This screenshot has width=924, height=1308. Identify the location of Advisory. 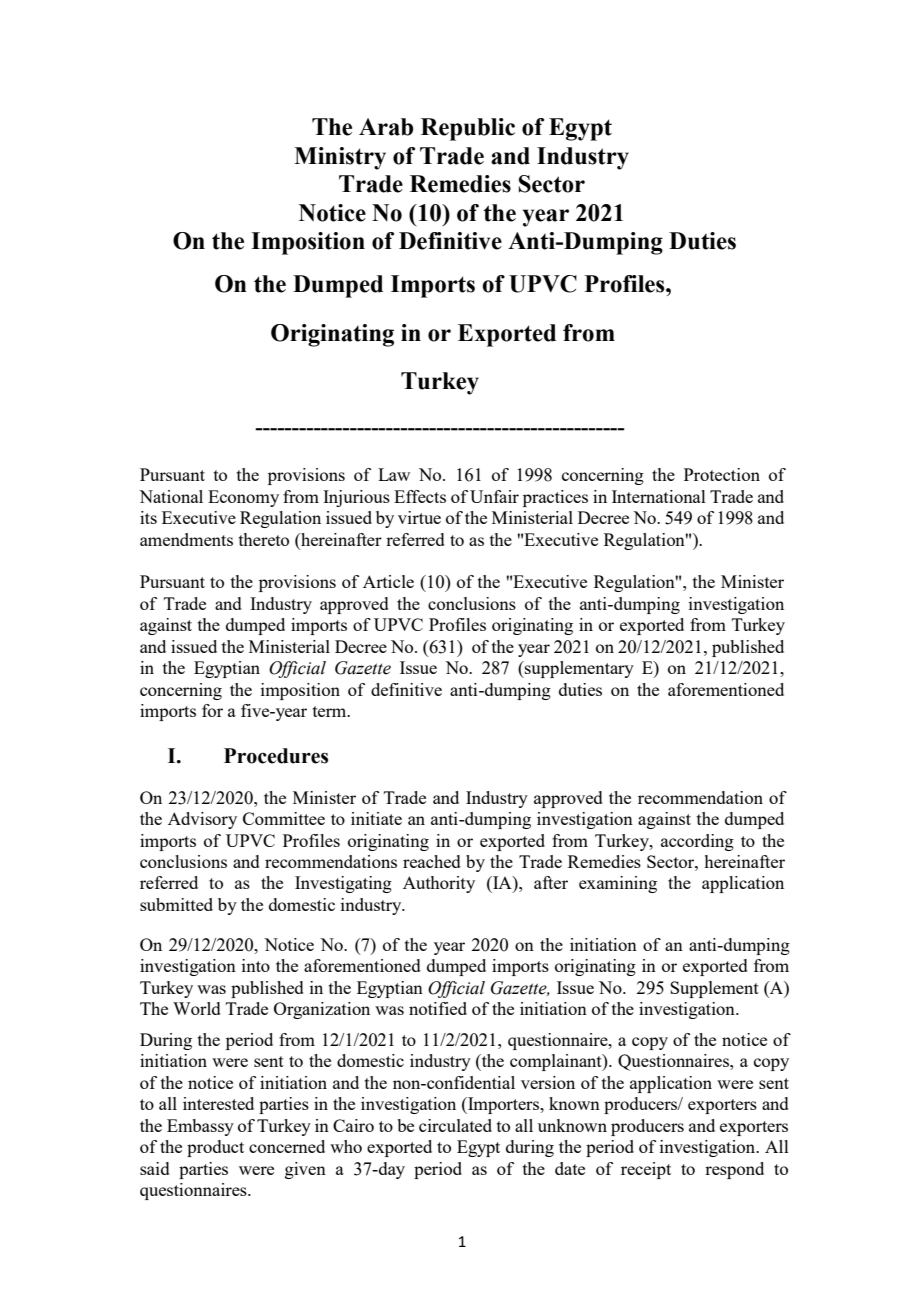
(202, 820).
